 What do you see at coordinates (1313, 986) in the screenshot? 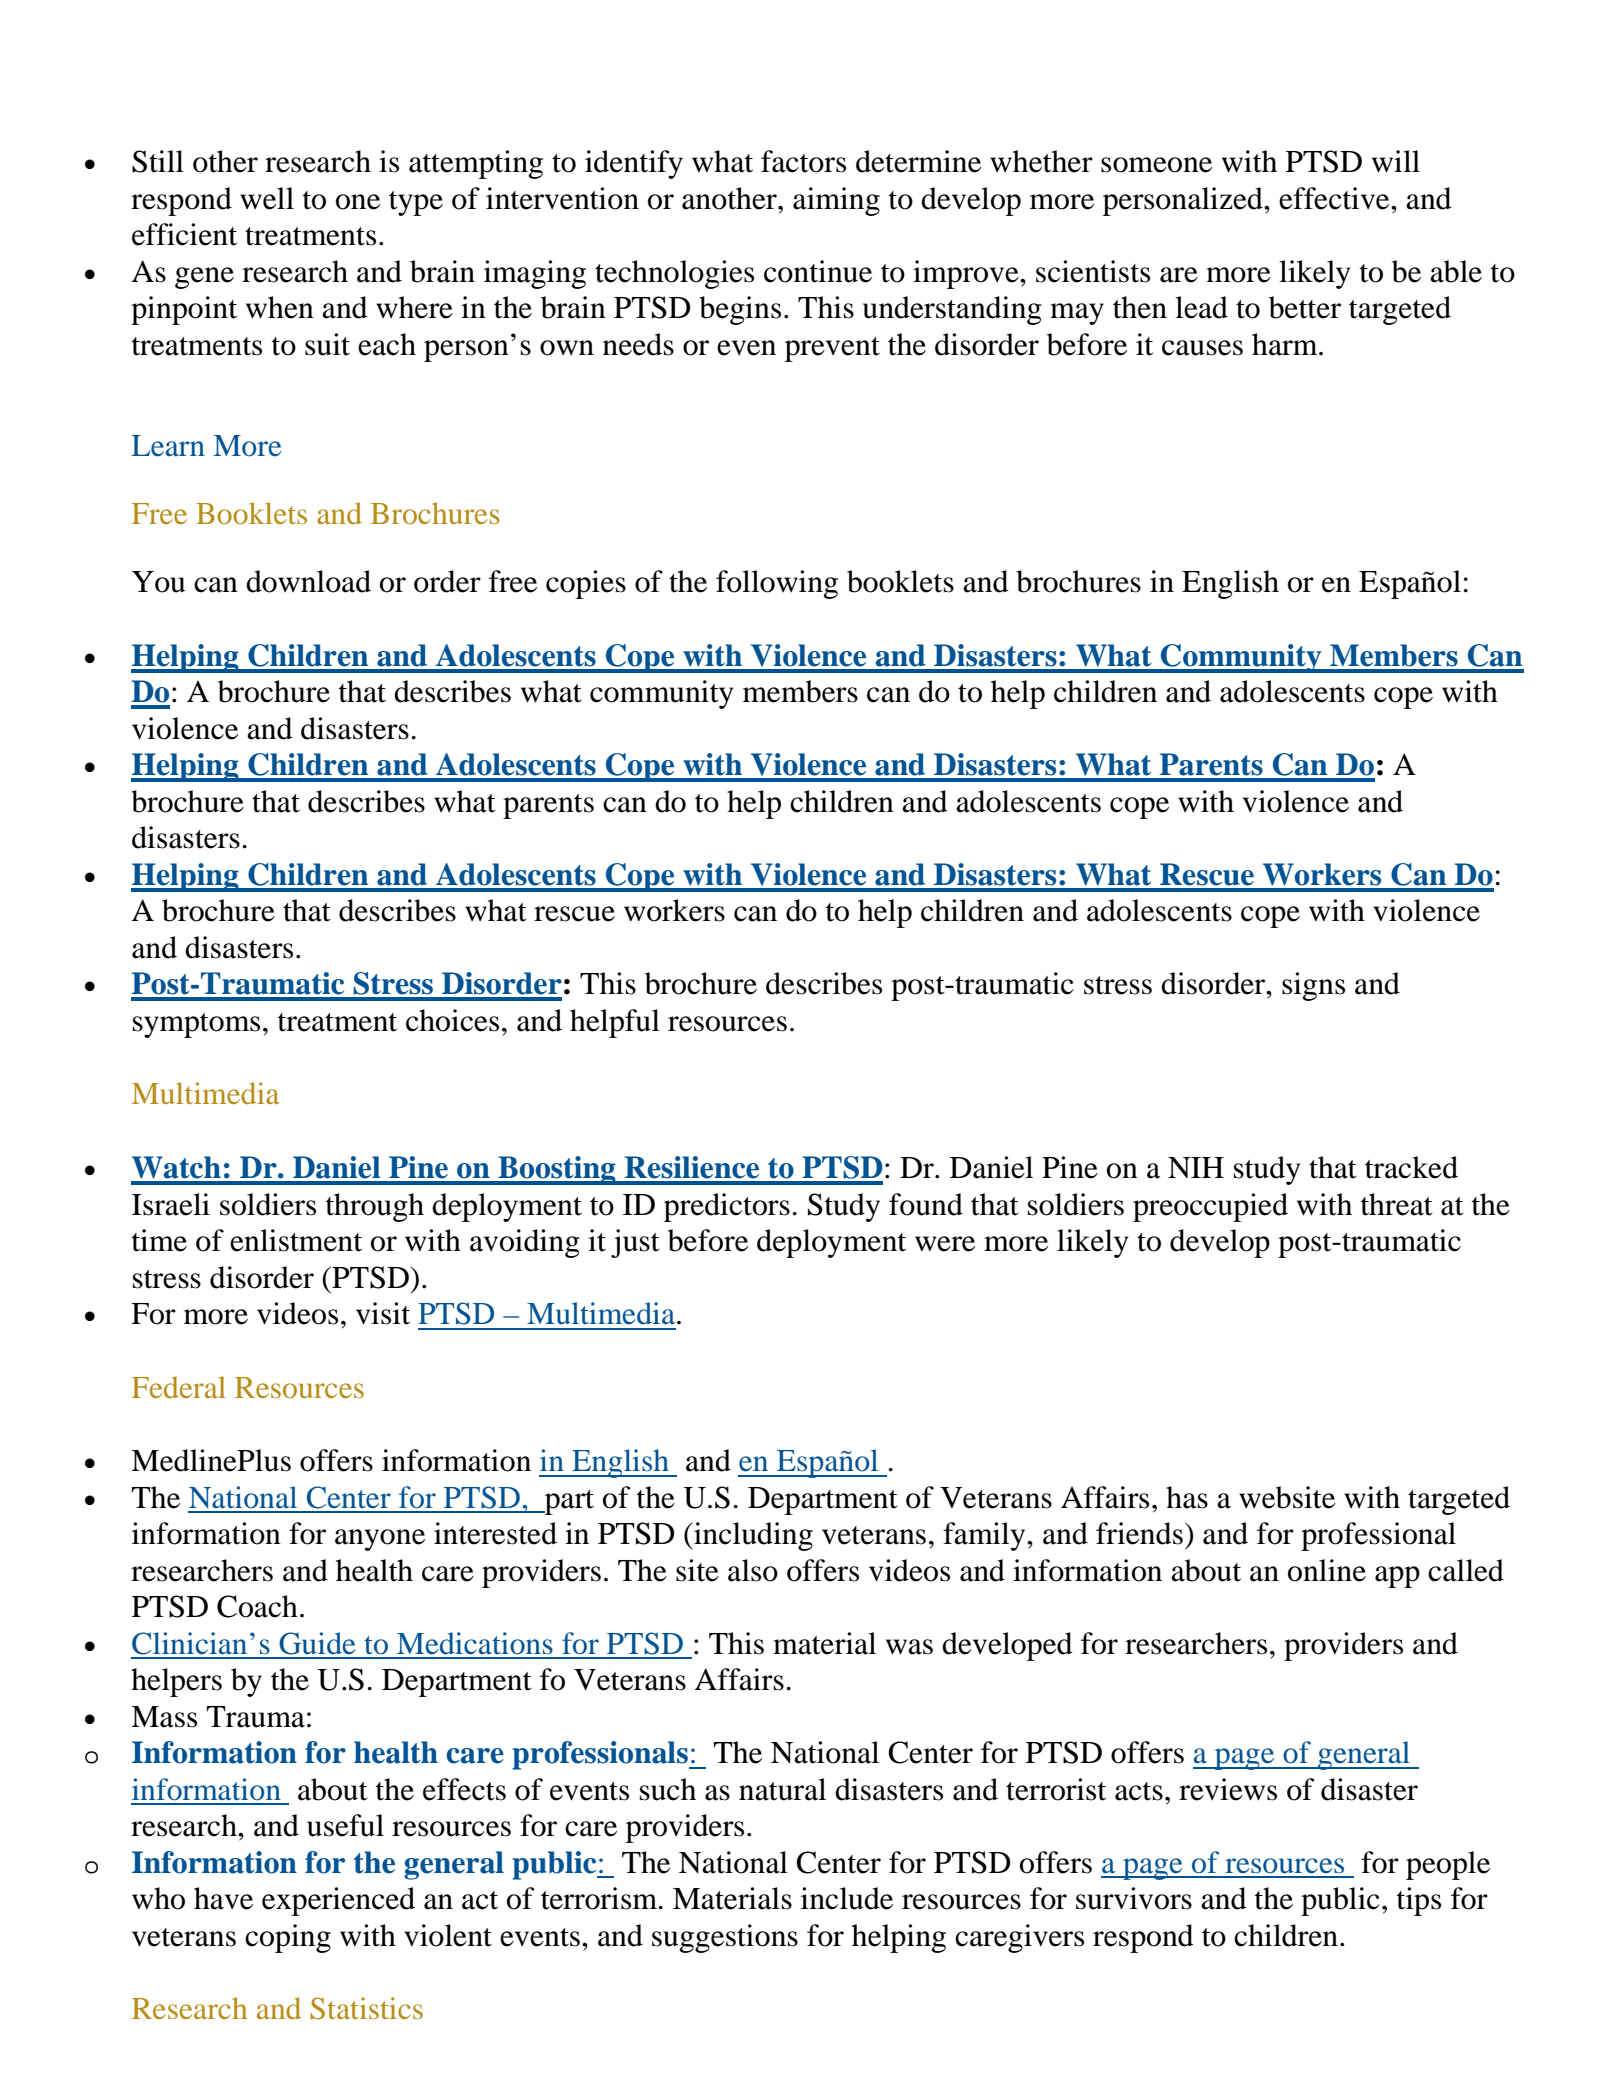
I see `signs` at bounding box center [1313, 986].
